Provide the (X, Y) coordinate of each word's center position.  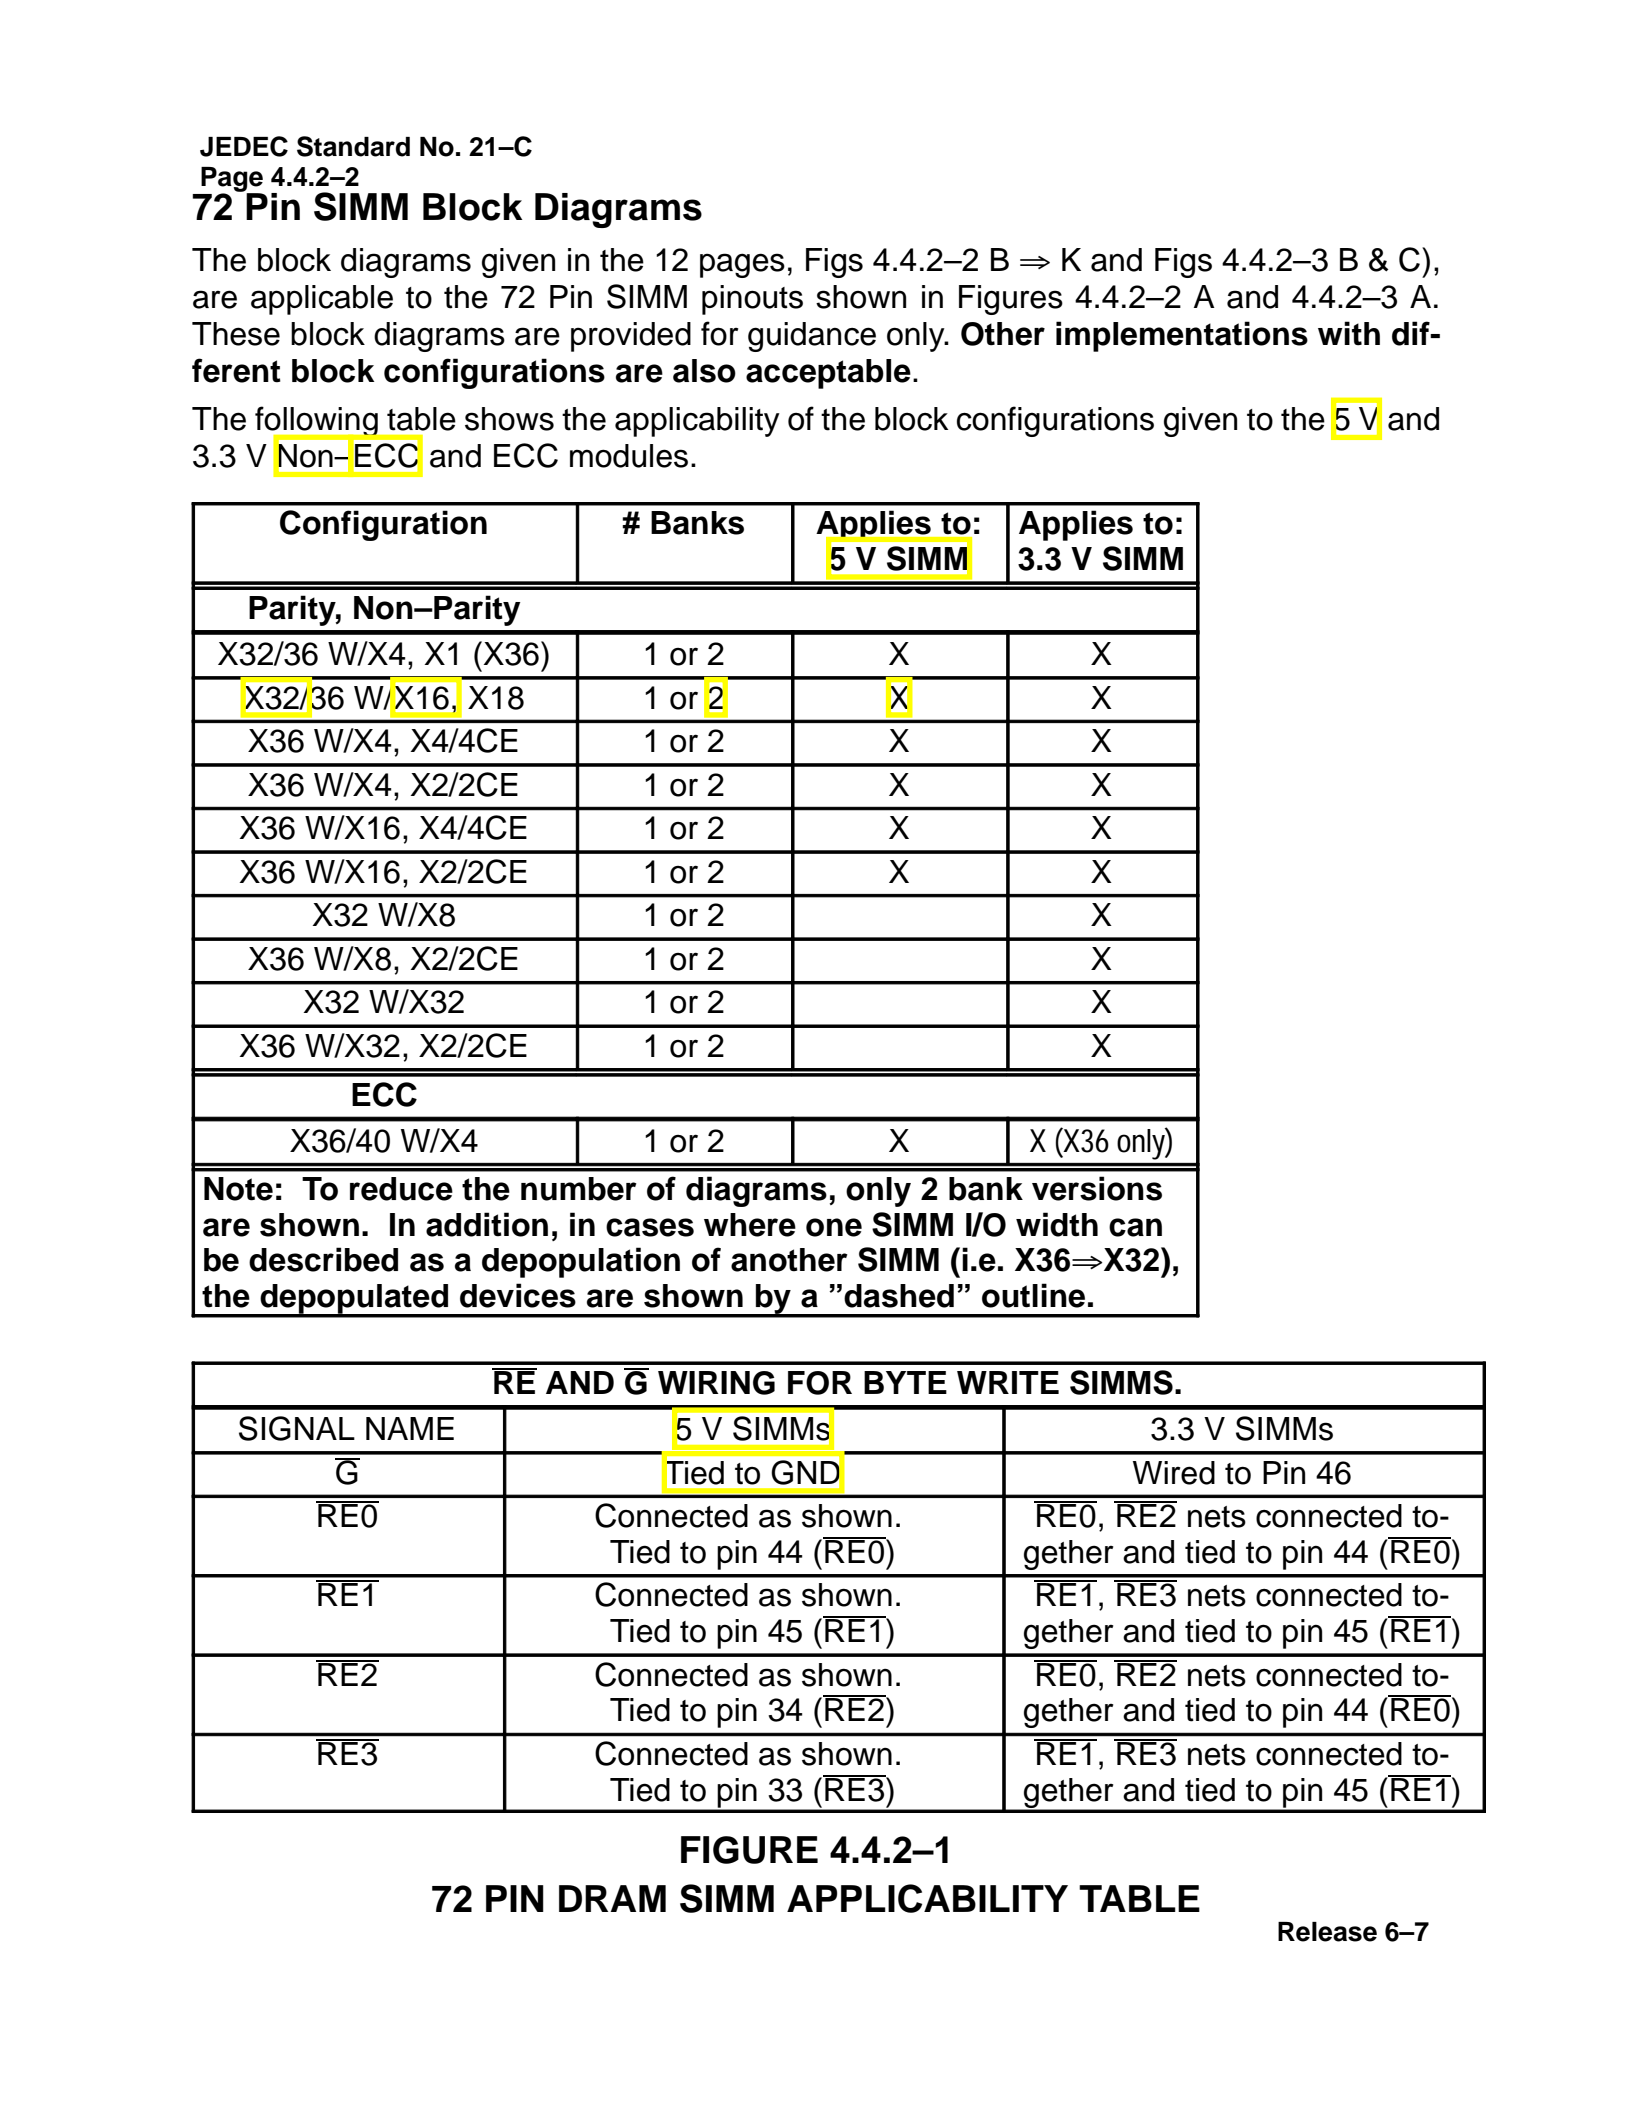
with (1349, 333)
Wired (1174, 1473)
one (834, 1227)
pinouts (752, 300)
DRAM (612, 1898)
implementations (1182, 336)
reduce (401, 1189)
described (323, 1259)
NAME (410, 1428)
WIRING (716, 1383)
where (750, 1225)
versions (1097, 1188)
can (1135, 1227)
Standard (353, 146)
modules (629, 456)
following (317, 423)
